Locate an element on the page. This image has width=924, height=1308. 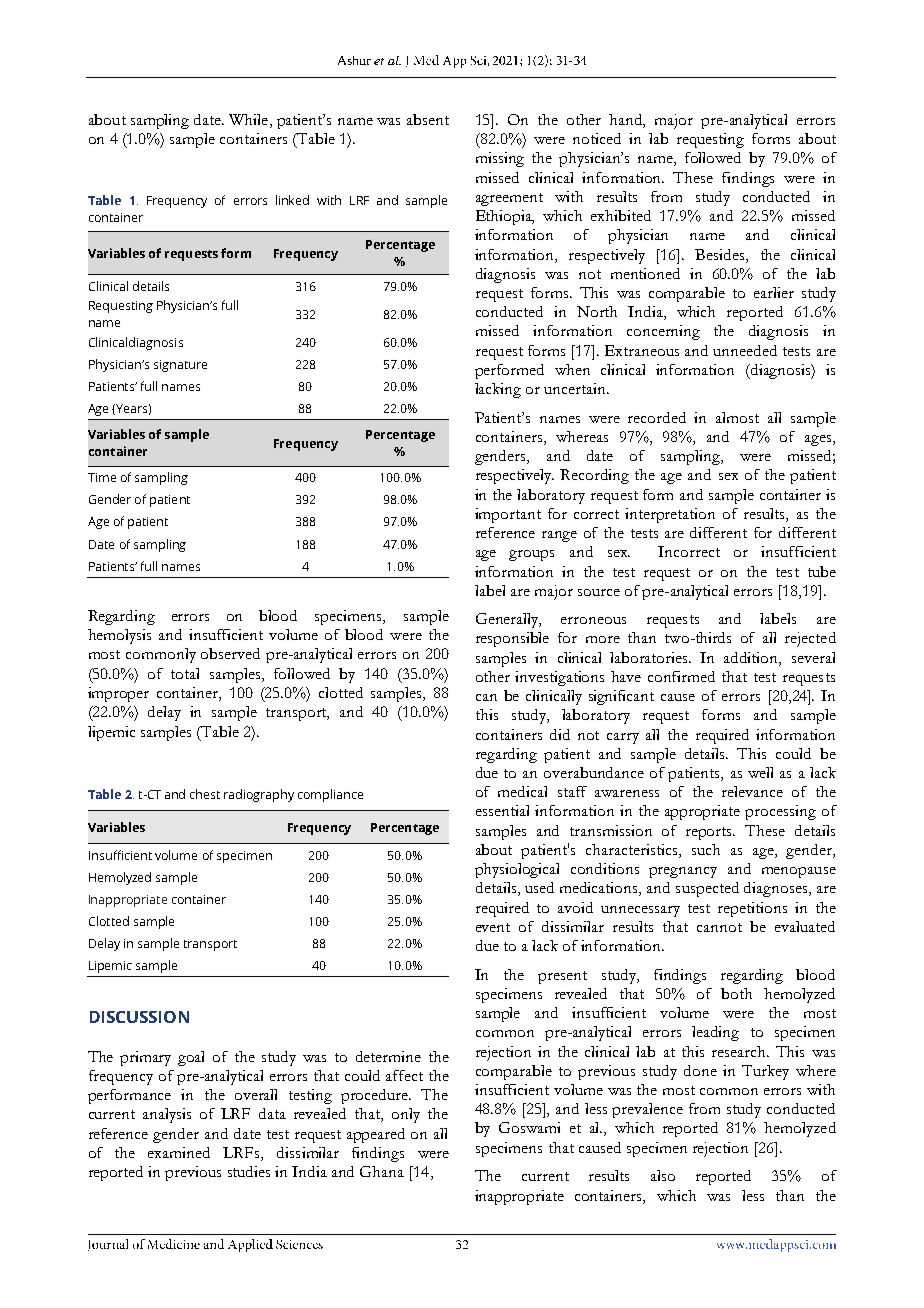
well is located at coordinates (760, 772).
